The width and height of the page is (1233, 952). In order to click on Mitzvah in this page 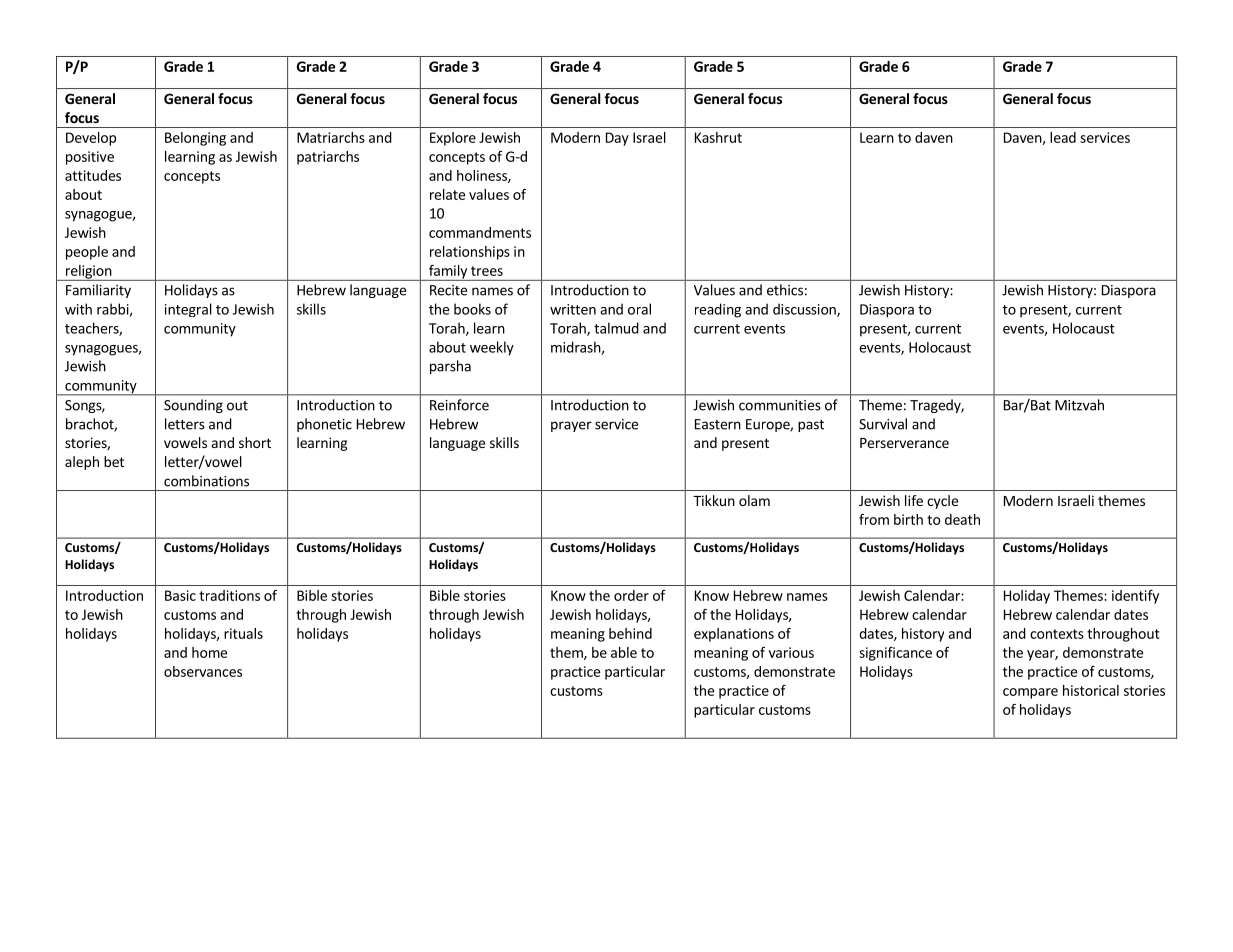, I will do `click(1079, 405)`.
